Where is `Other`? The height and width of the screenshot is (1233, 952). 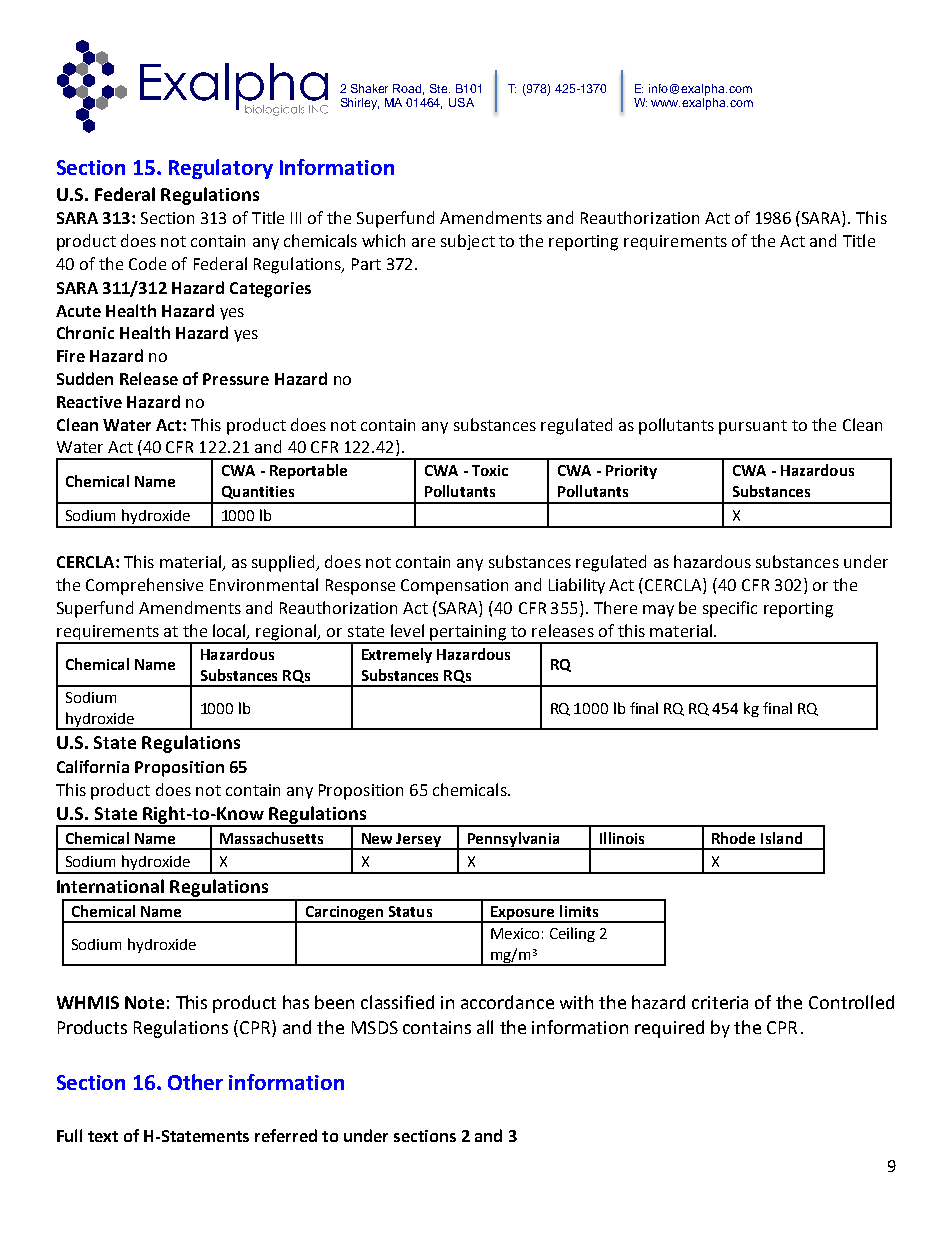
Other is located at coordinates (195, 1082).
